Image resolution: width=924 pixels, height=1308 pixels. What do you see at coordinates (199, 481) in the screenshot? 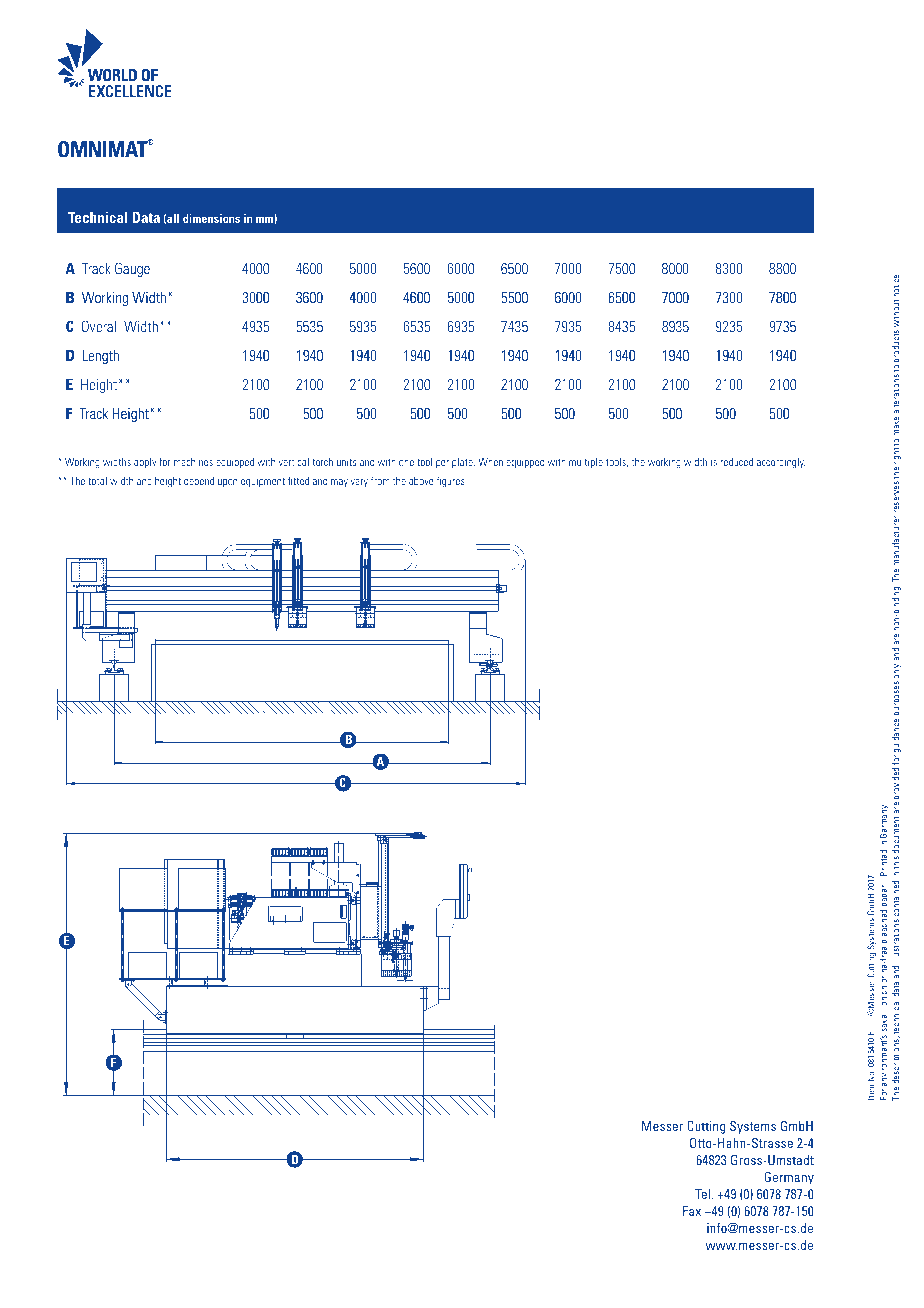
I see `depend` at bounding box center [199, 481].
